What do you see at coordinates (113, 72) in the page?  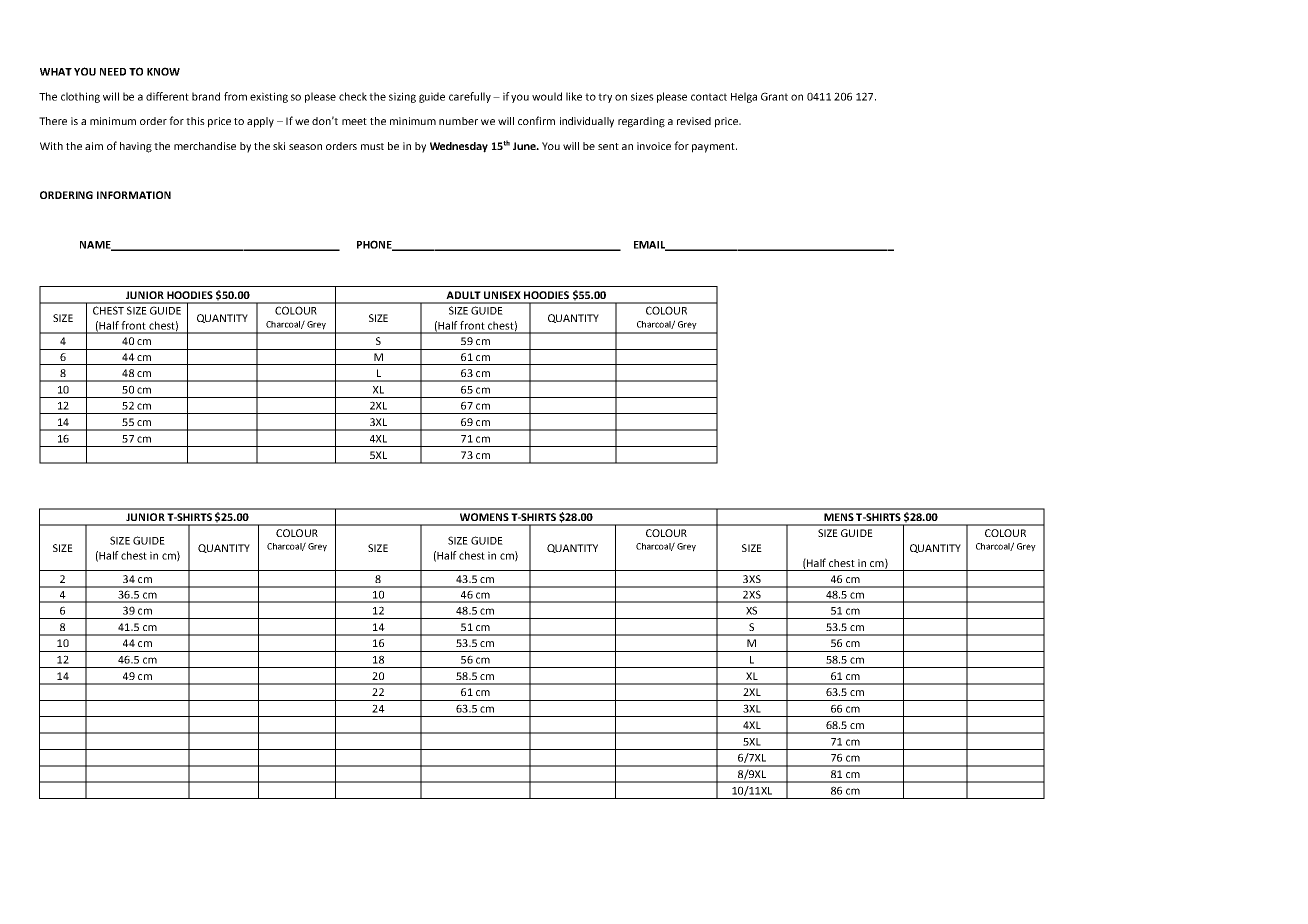 I see `NEED` at bounding box center [113, 72].
